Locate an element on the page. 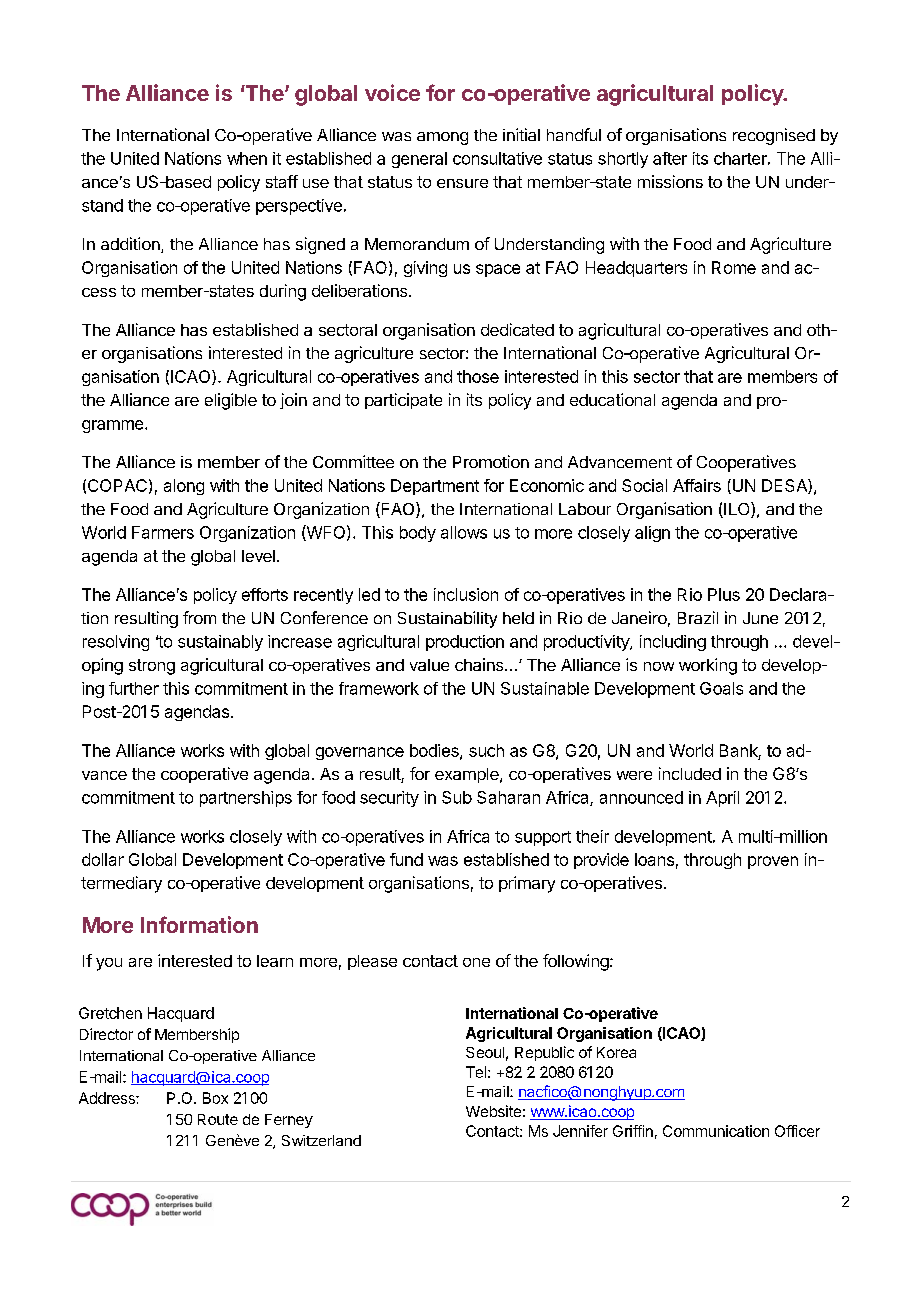 The image size is (924, 1308). you is located at coordinates (109, 964).
